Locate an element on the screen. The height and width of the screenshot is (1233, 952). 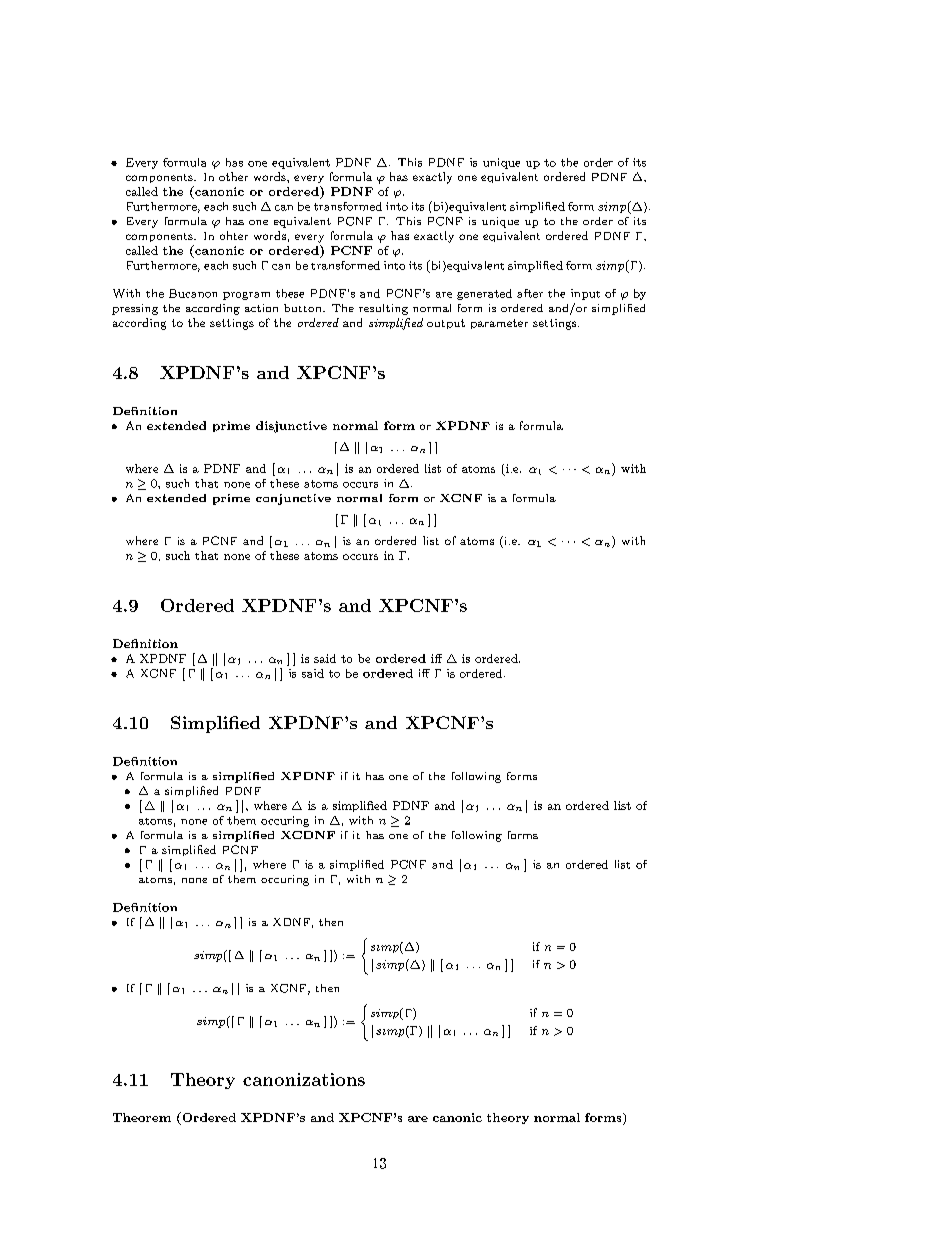
parameter is located at coordinates (499, 324).
